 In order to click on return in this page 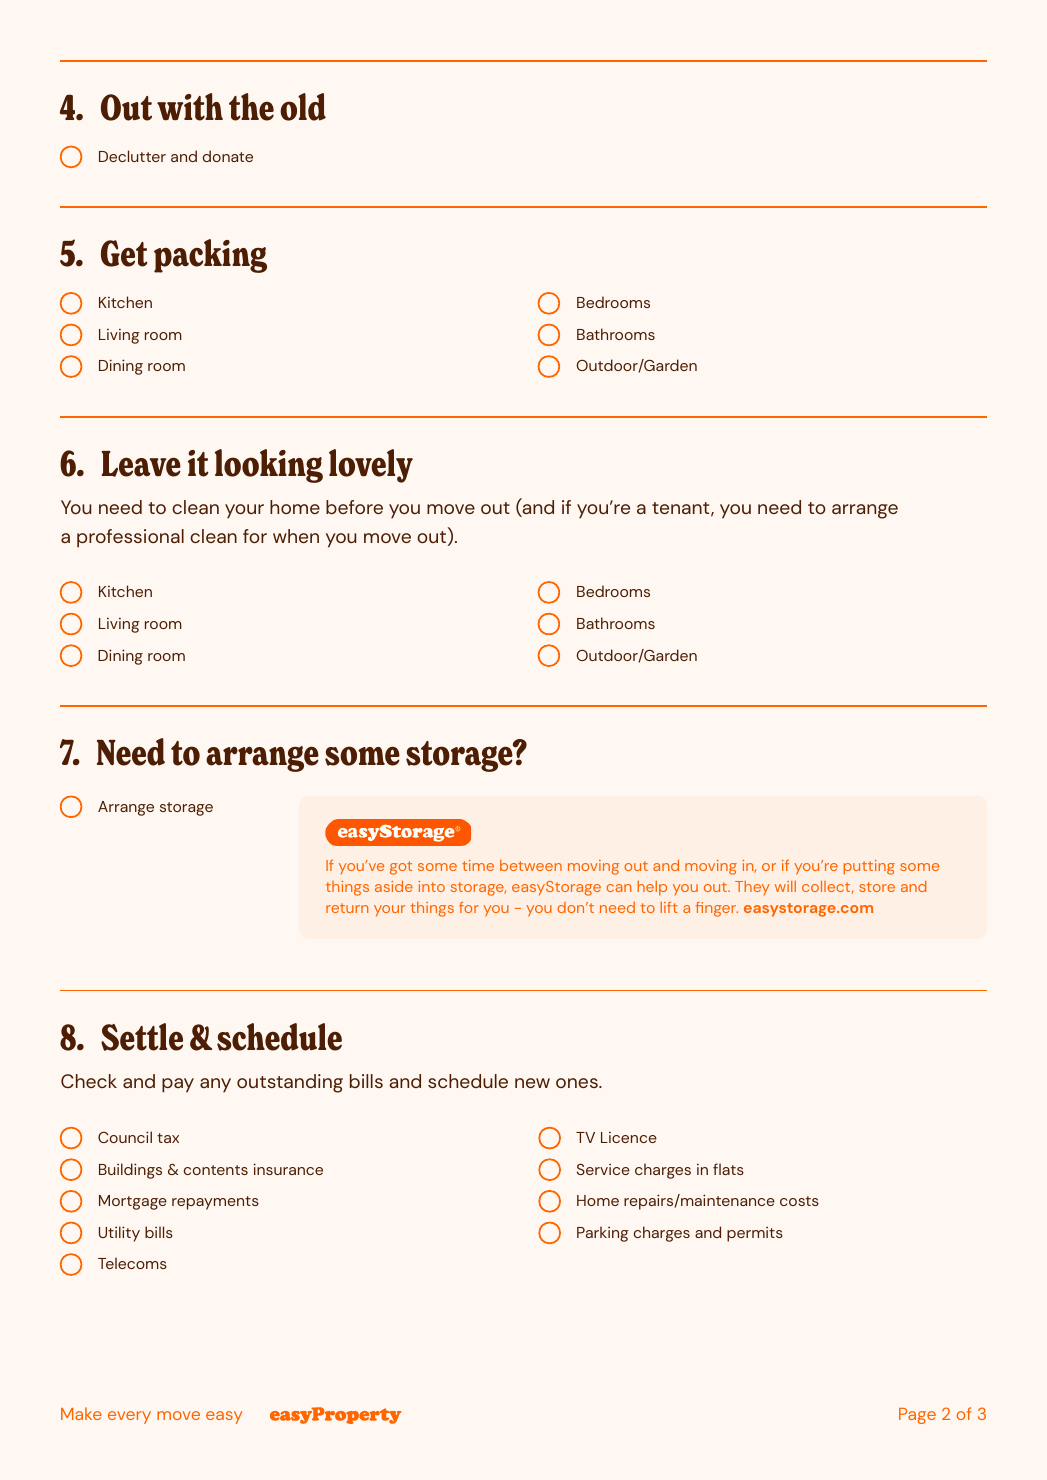, I will do `click(347, 908)`.
